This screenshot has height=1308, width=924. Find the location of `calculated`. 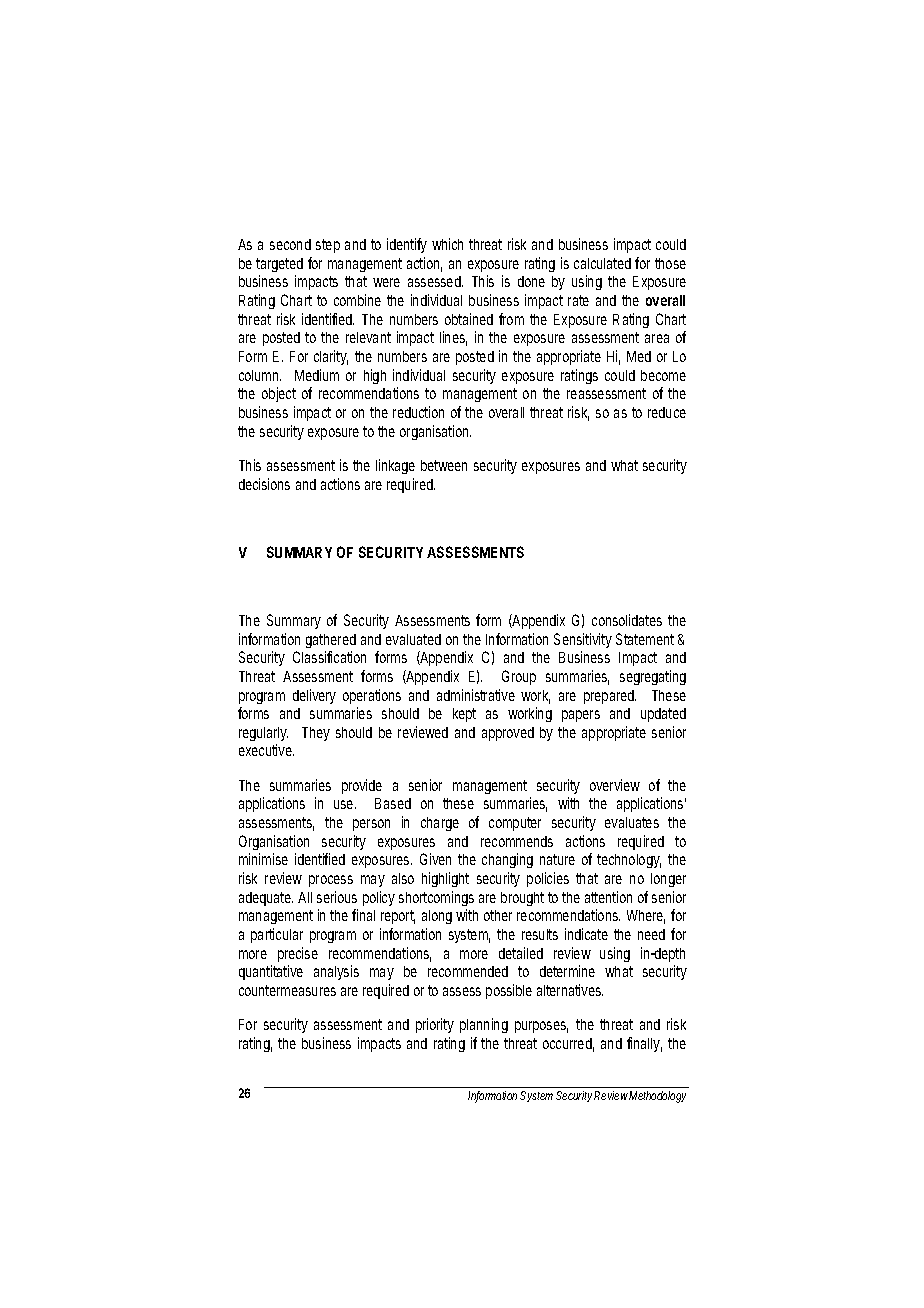

calculated is located at coordinates (602, 263).
